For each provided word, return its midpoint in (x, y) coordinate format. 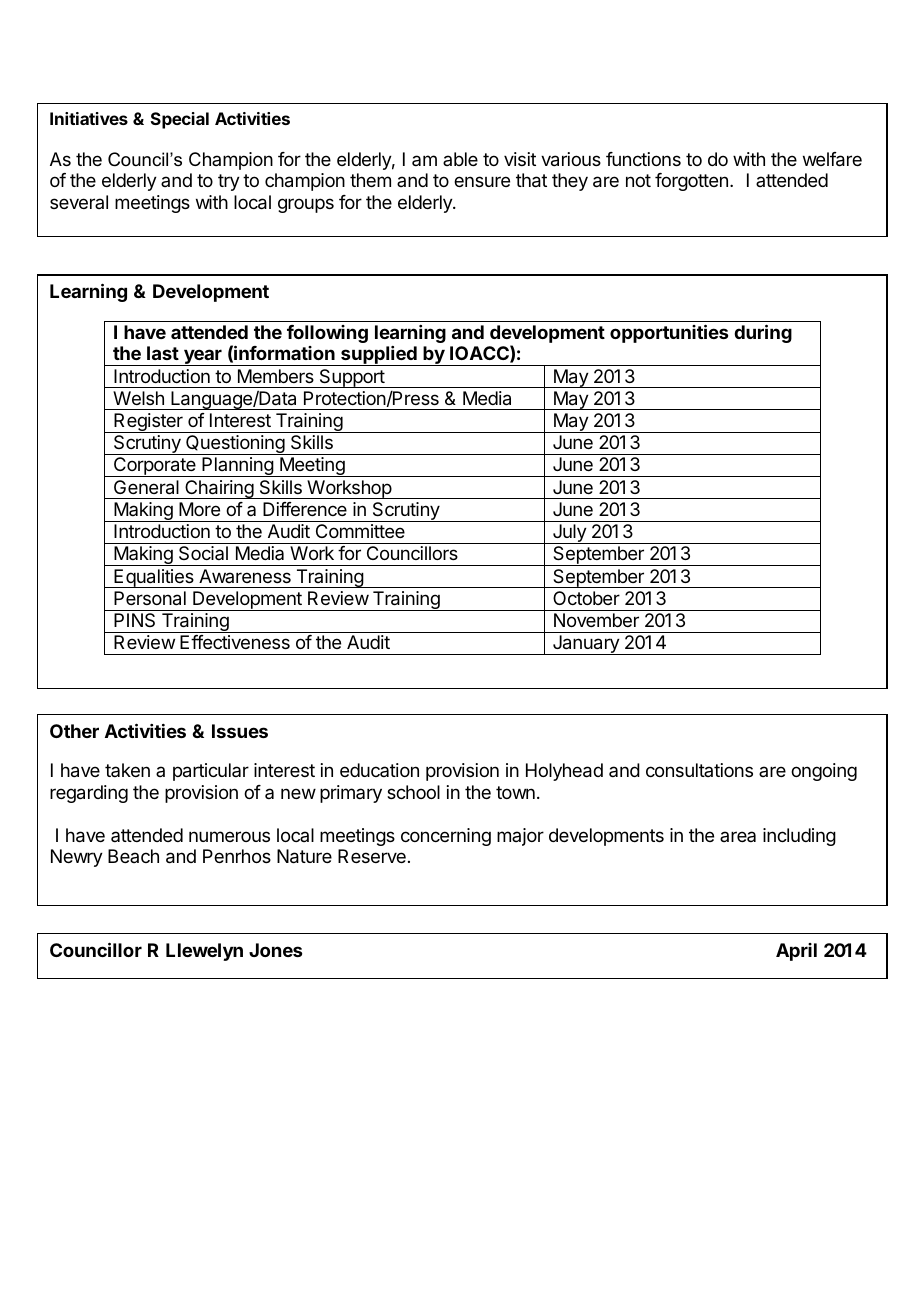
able (460, 159)
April (796, 952)
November (596, 620)
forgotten (691, 182)
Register (148, 423)
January (586, 645)
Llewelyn (204, 952)
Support (351, 378)
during (763, 333)
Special (180, 120)
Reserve (372, 856)
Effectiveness (235, 642)
